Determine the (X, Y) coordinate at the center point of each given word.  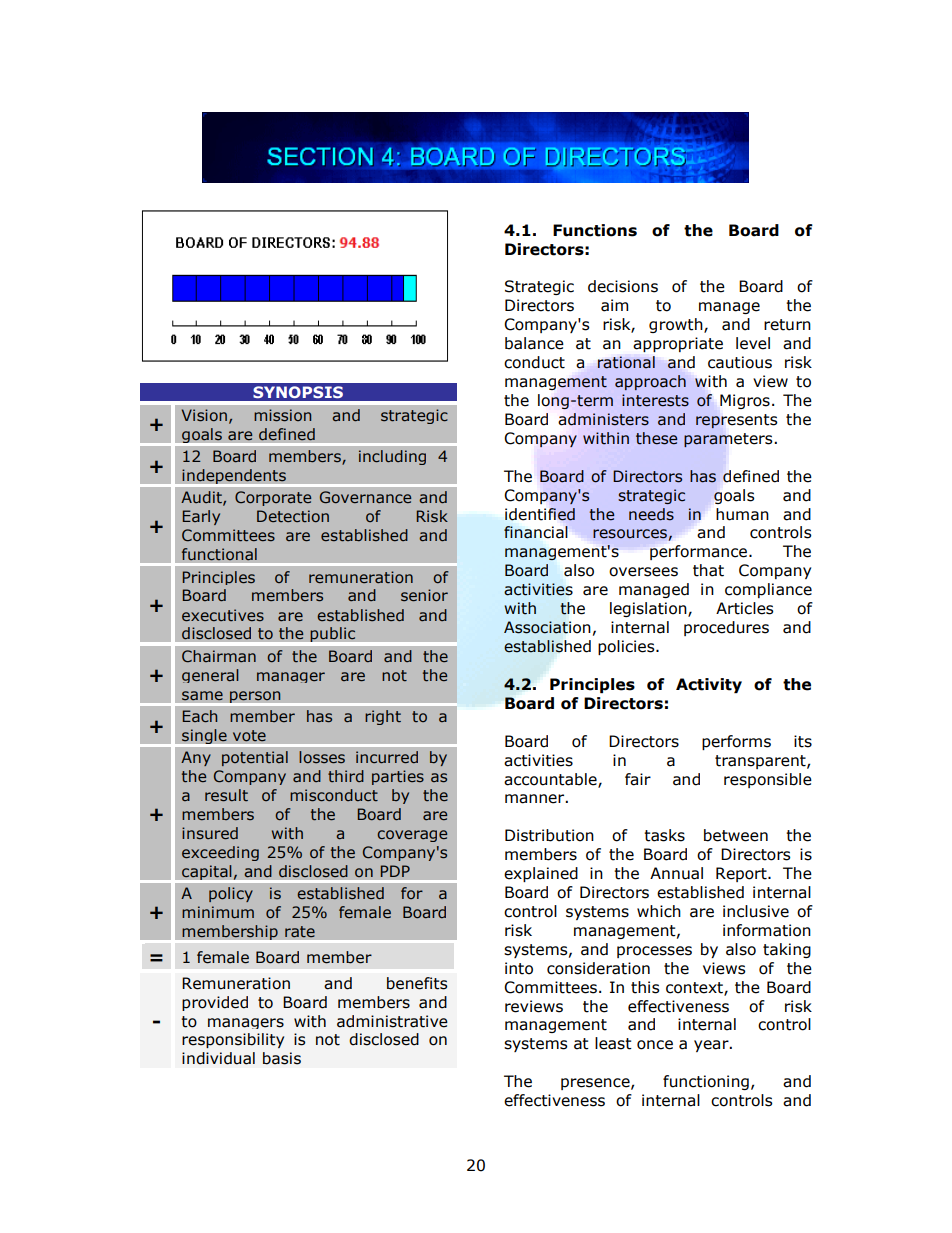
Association (547, 627)
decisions (623, 286)
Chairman (219, 656)
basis (282, 1058)
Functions (595, 230)
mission (282, 415)
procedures (726, 628)
